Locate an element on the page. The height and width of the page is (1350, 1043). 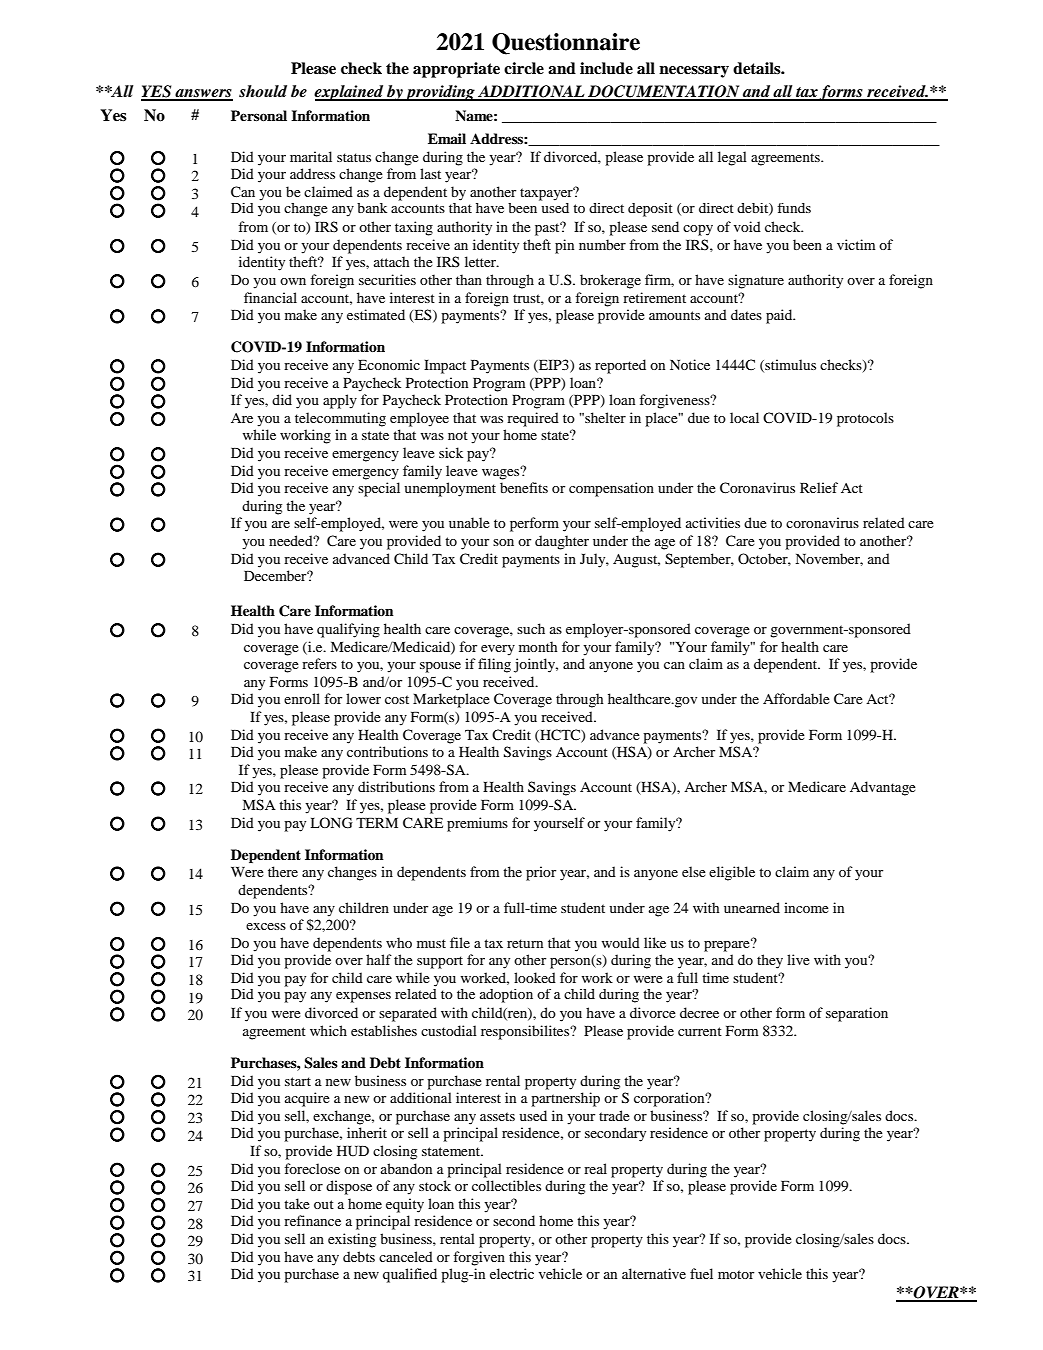
refinance is located at coordinates (312, 1220).
